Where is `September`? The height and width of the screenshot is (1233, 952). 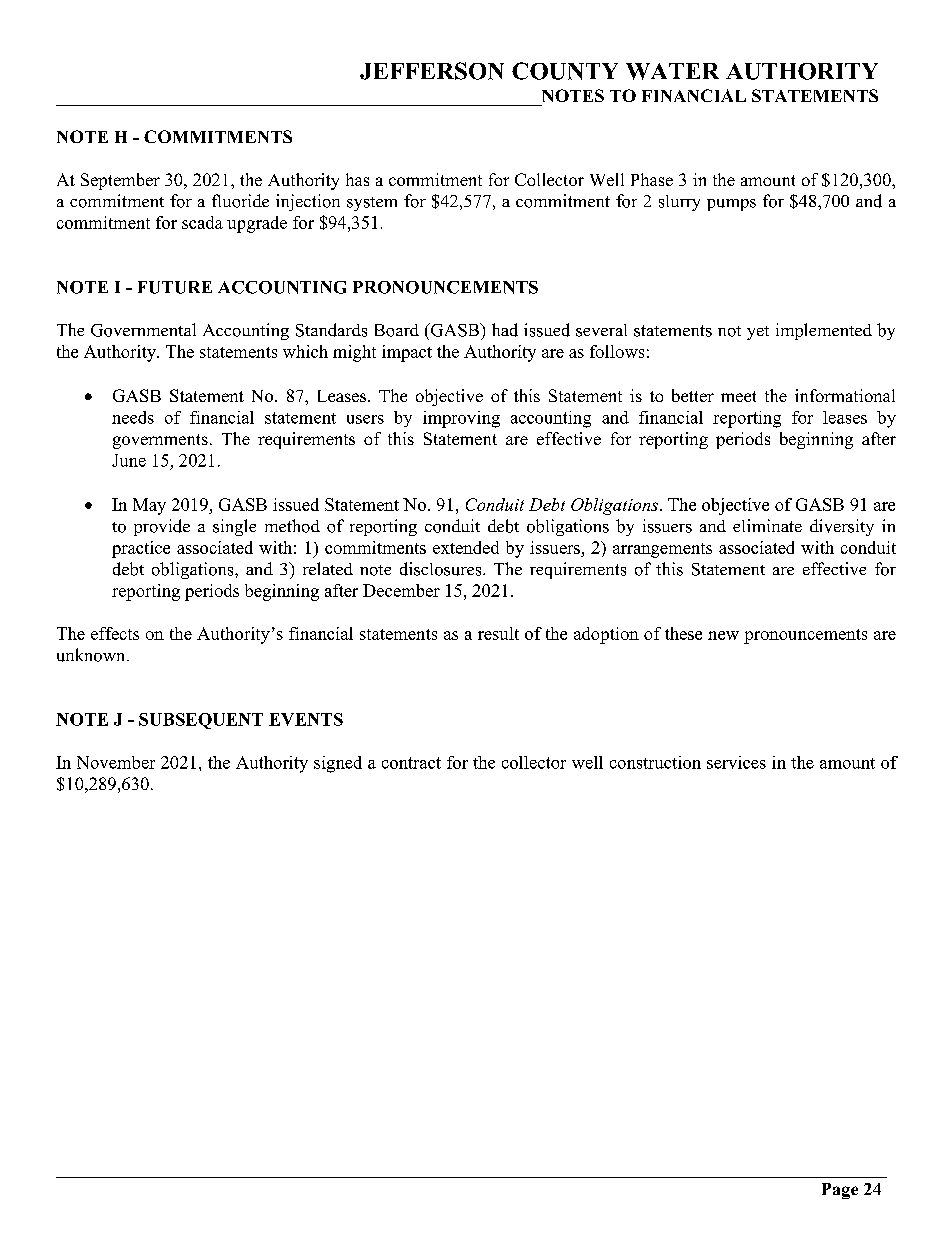
September is located at coordinates (120, 181).
